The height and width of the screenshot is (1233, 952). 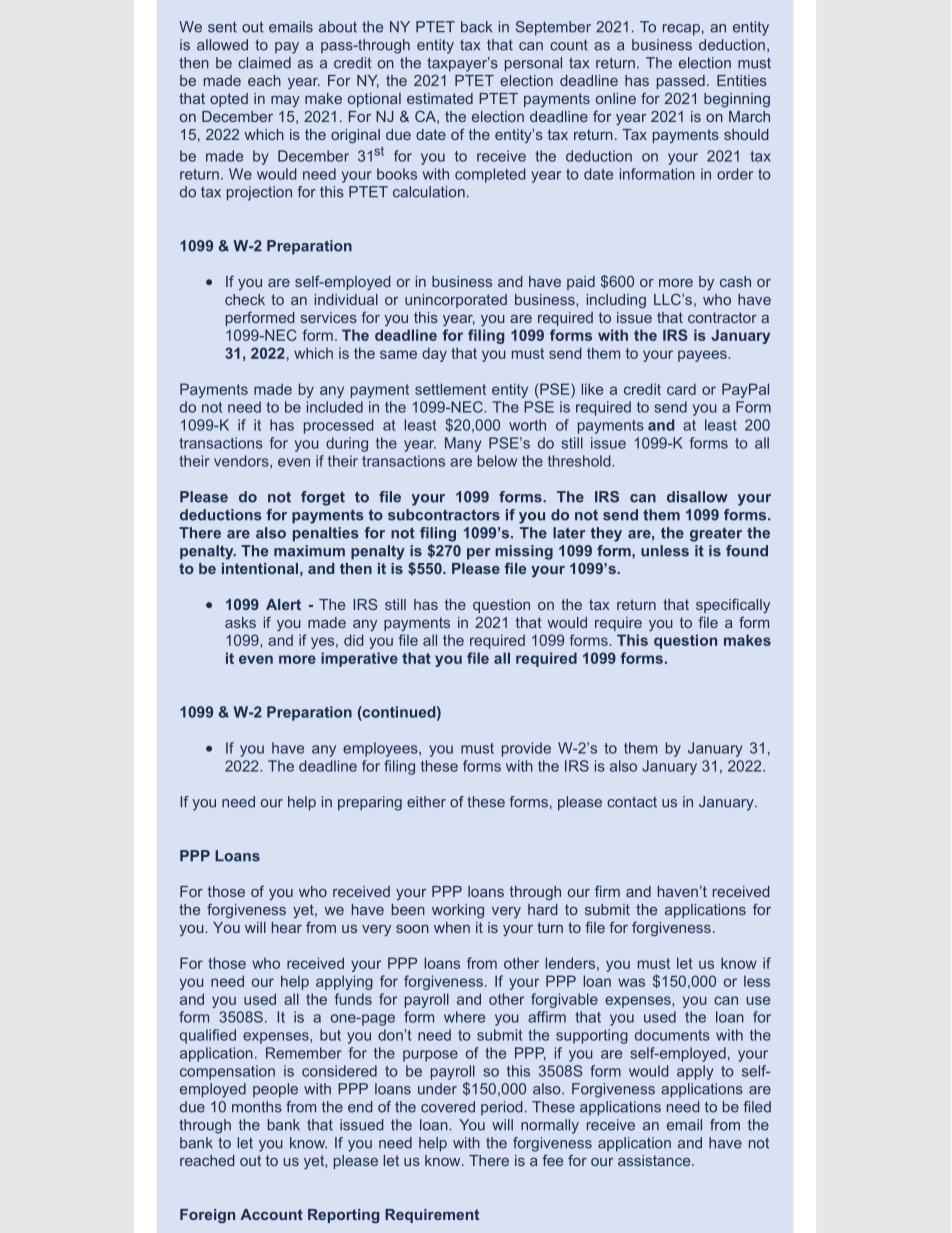 What do you see at coordinates (264, 63) in the screenshot?
I see `claimed` at bounding box center [264, 63].
